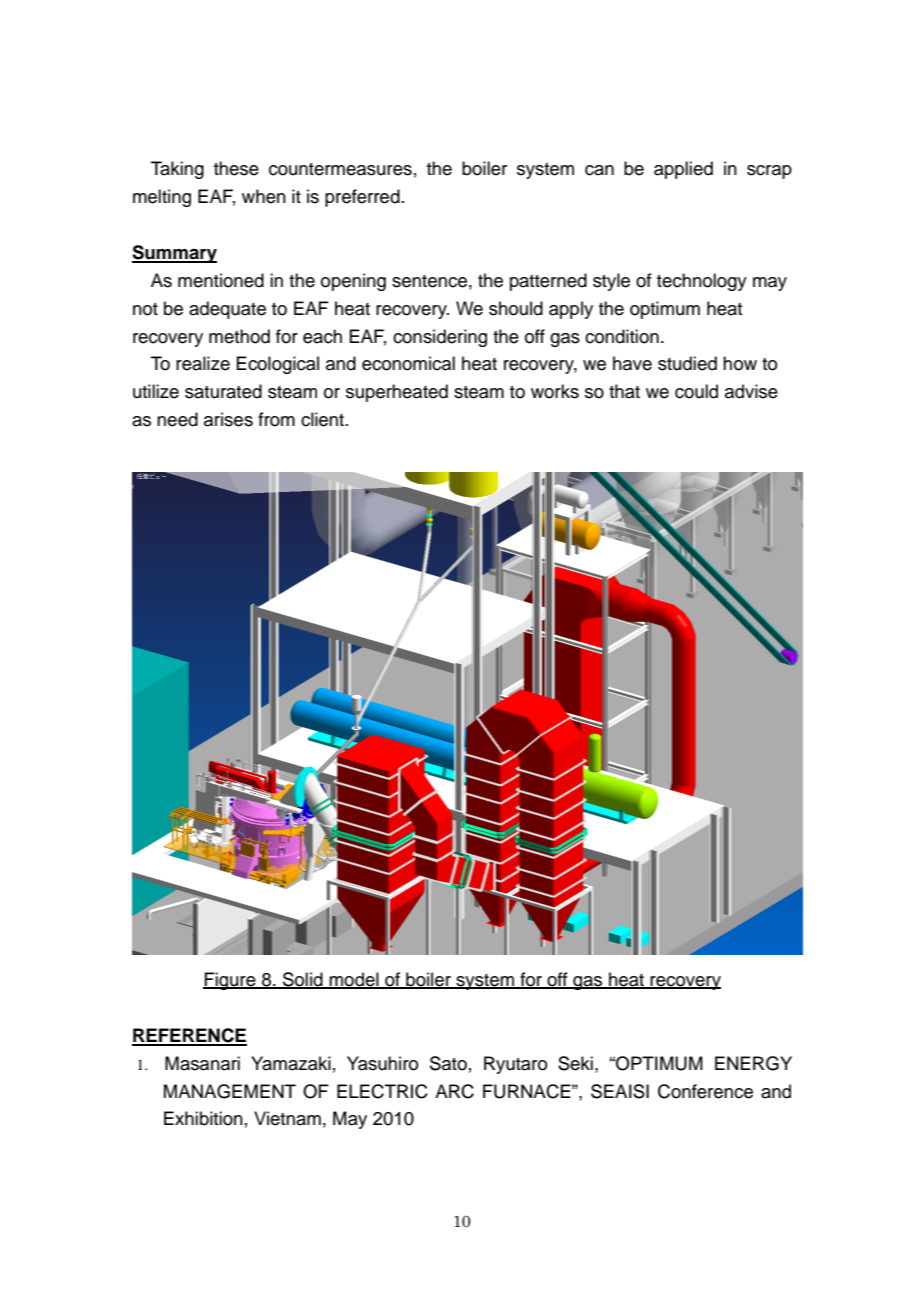 The height and width of the image is (1308, 924). What do you see at coordinates (683, 170) in the image?
I see `applied` at bounding box center [683, 170].
